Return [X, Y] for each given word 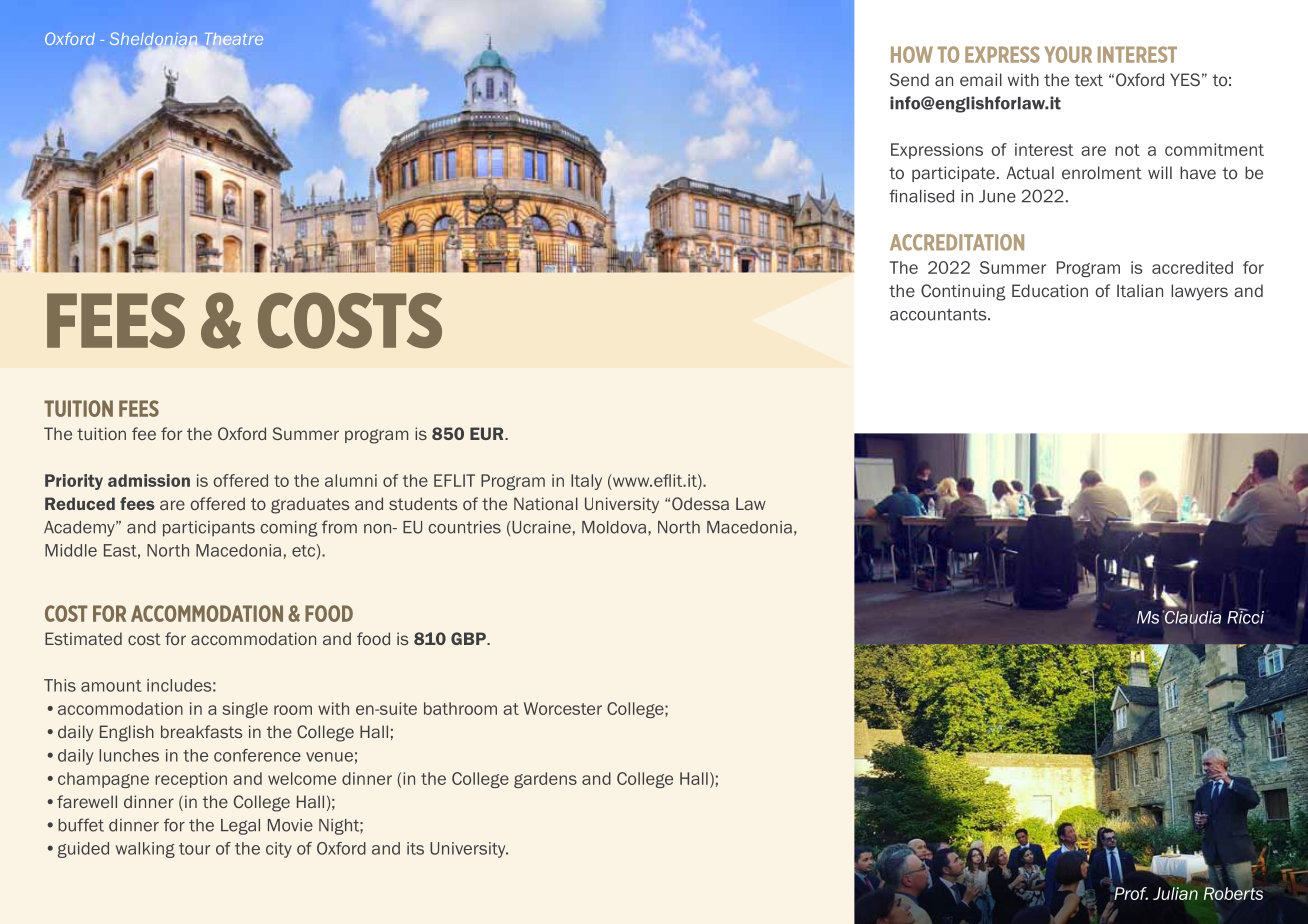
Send [909, 79]
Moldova [614, 527]
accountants [939, 314]
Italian [1140, 290]
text [1089, 80]
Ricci [1245, 616]
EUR [488, 433]
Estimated [83, 638]
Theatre [232, 40]
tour [194, 849]
